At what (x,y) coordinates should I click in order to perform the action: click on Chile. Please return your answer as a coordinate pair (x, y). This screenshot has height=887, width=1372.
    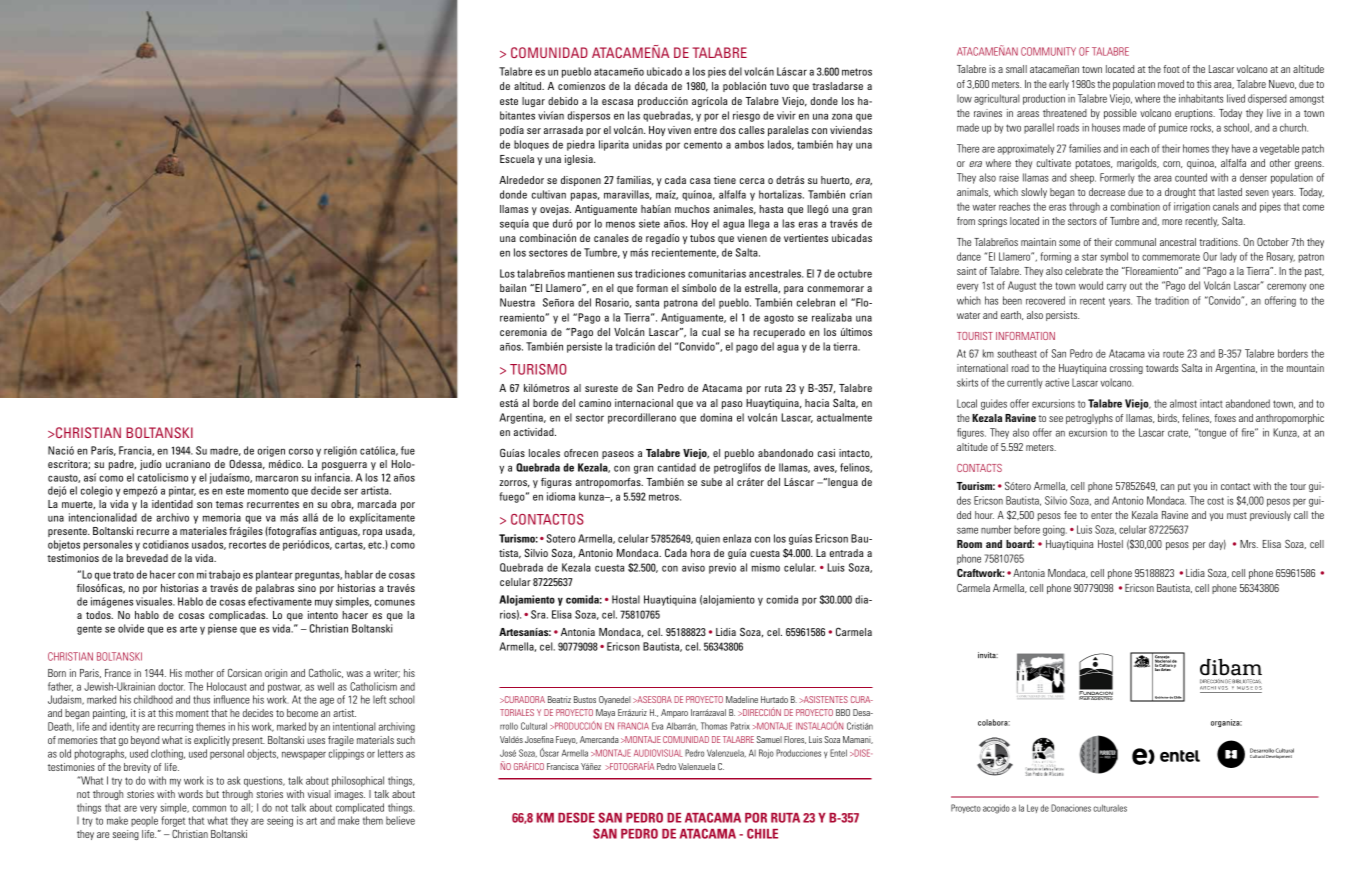
    Looking at the image, I should click on (762, 833).
